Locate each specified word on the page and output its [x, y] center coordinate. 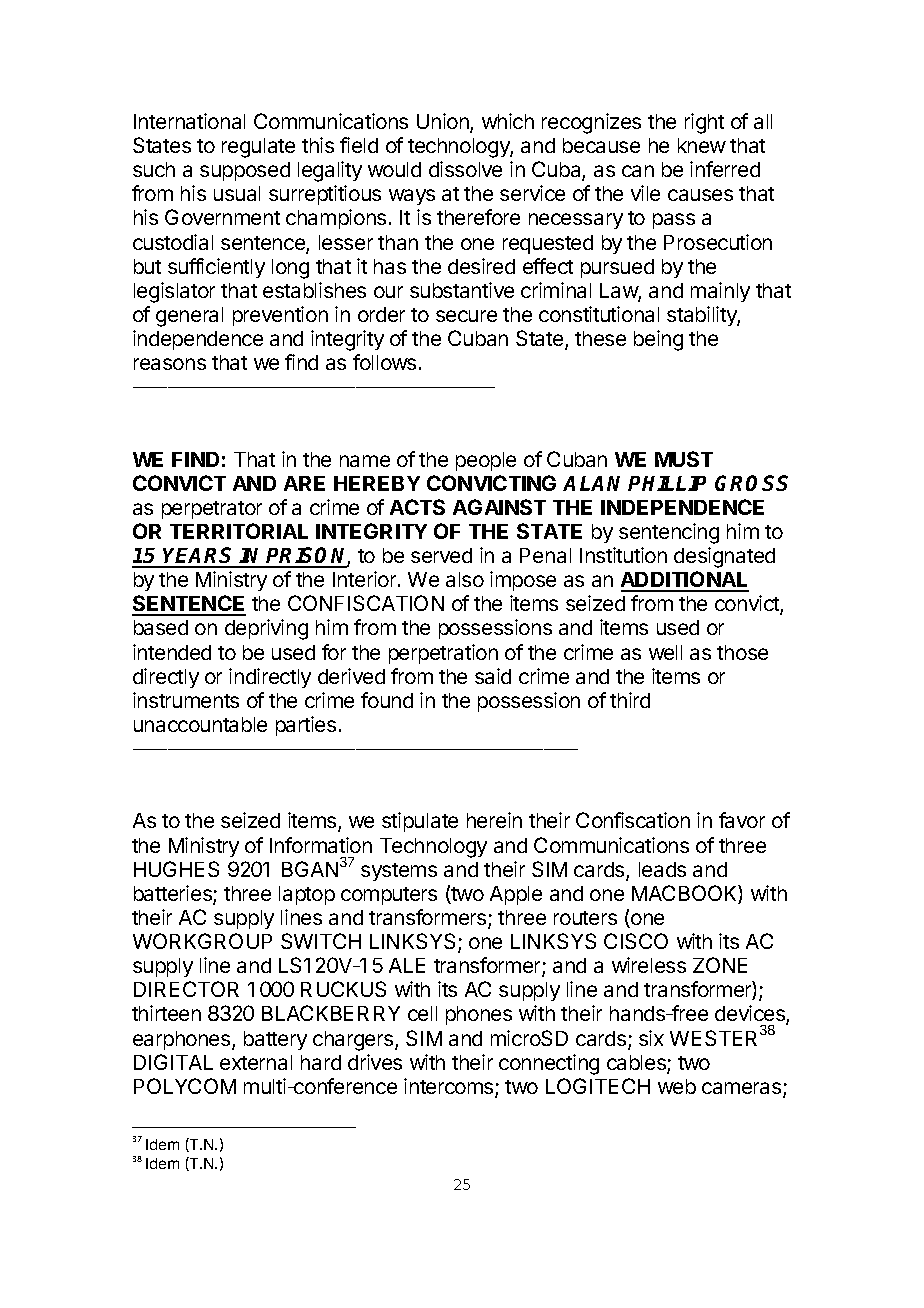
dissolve [465, 169]
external [256, 1062]
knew [702, 145]
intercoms [450, 1087]
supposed [245, 171]
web [677, 1086]
